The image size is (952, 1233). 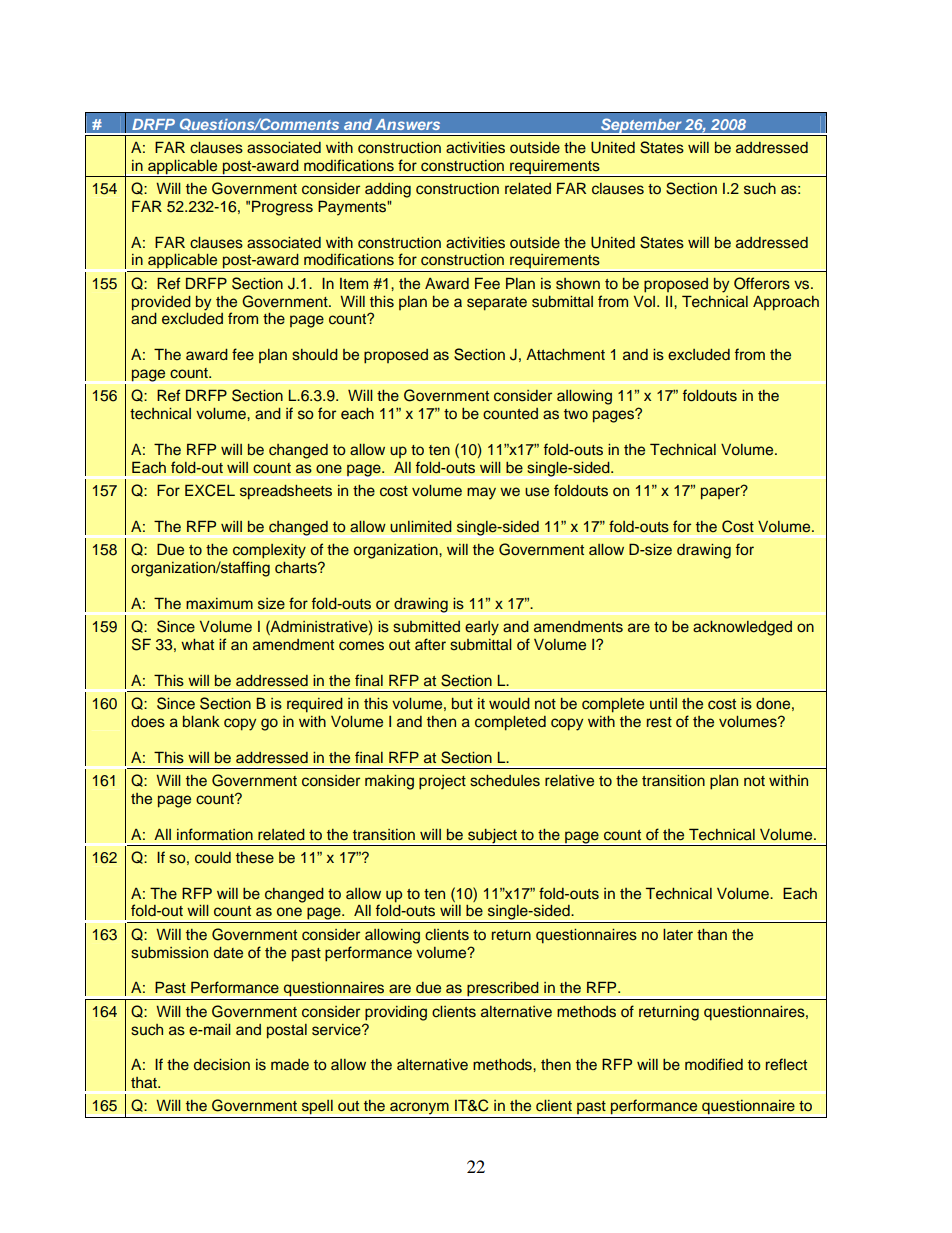 What do you see at coordinates (576, 414) in the image?
I see `two` at bounding box center [576, 414].
